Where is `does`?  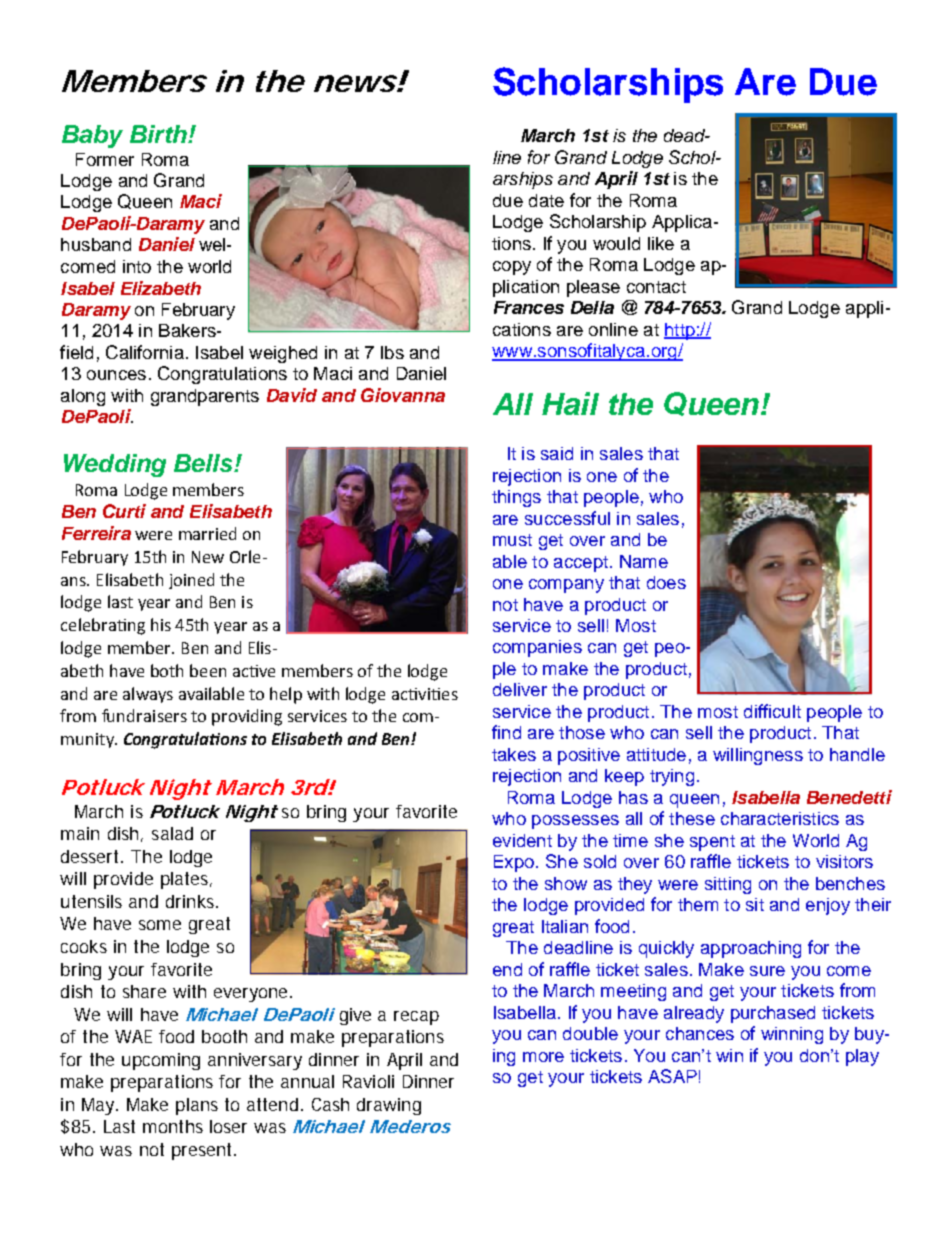
does is located at coordinates (666, 582).
